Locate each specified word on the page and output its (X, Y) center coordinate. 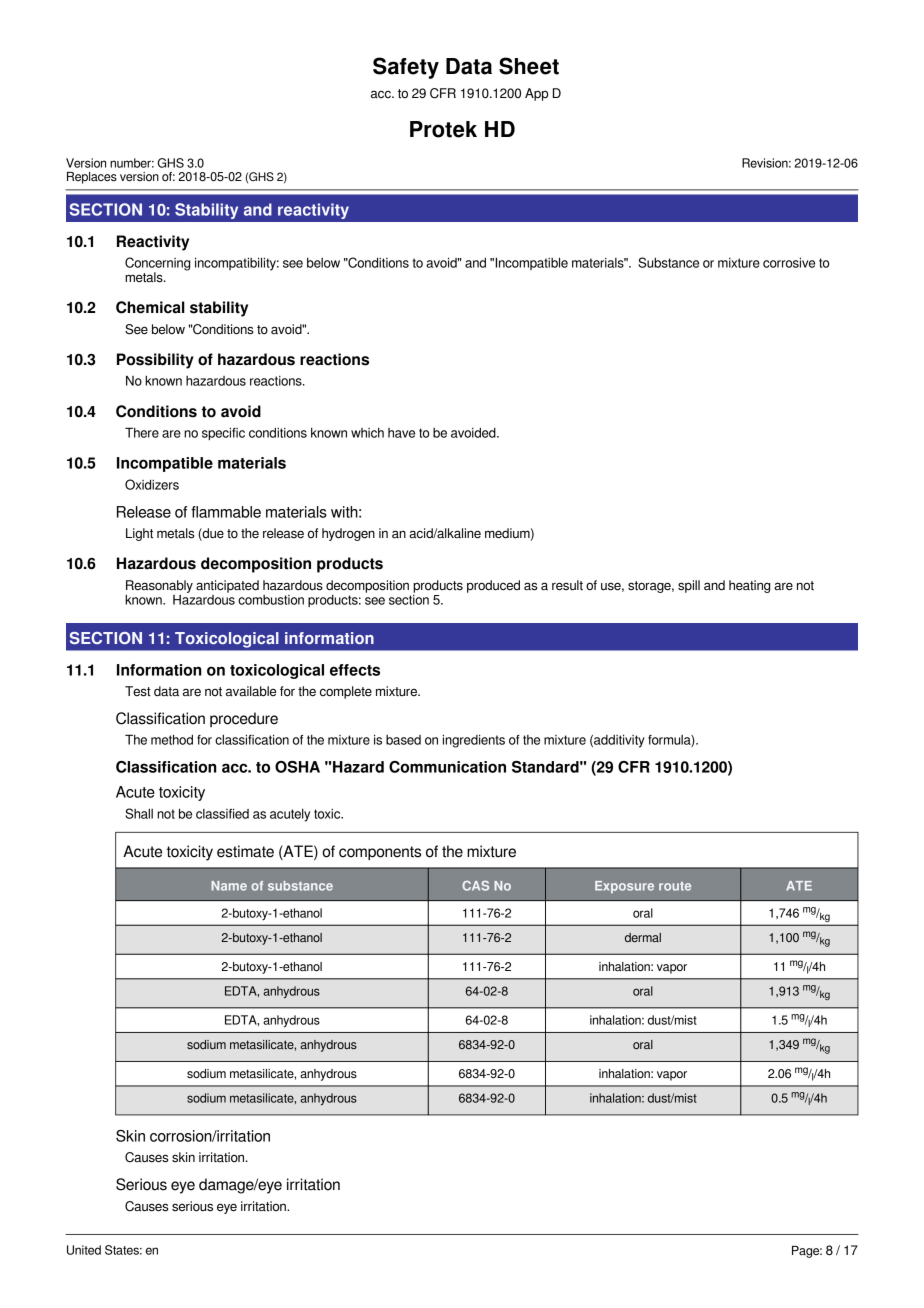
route (675, 886)
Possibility (155, 361)
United (84, 1250)
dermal (643, 937)
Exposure (624, 887)
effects (355, 670)
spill (689, 586)
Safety (406, 68)
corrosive (789, 262)
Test (138, 691)
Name (229, 886)
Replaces (92, 178)
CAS (475, 886)
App (536, 94)
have (401, 433)
